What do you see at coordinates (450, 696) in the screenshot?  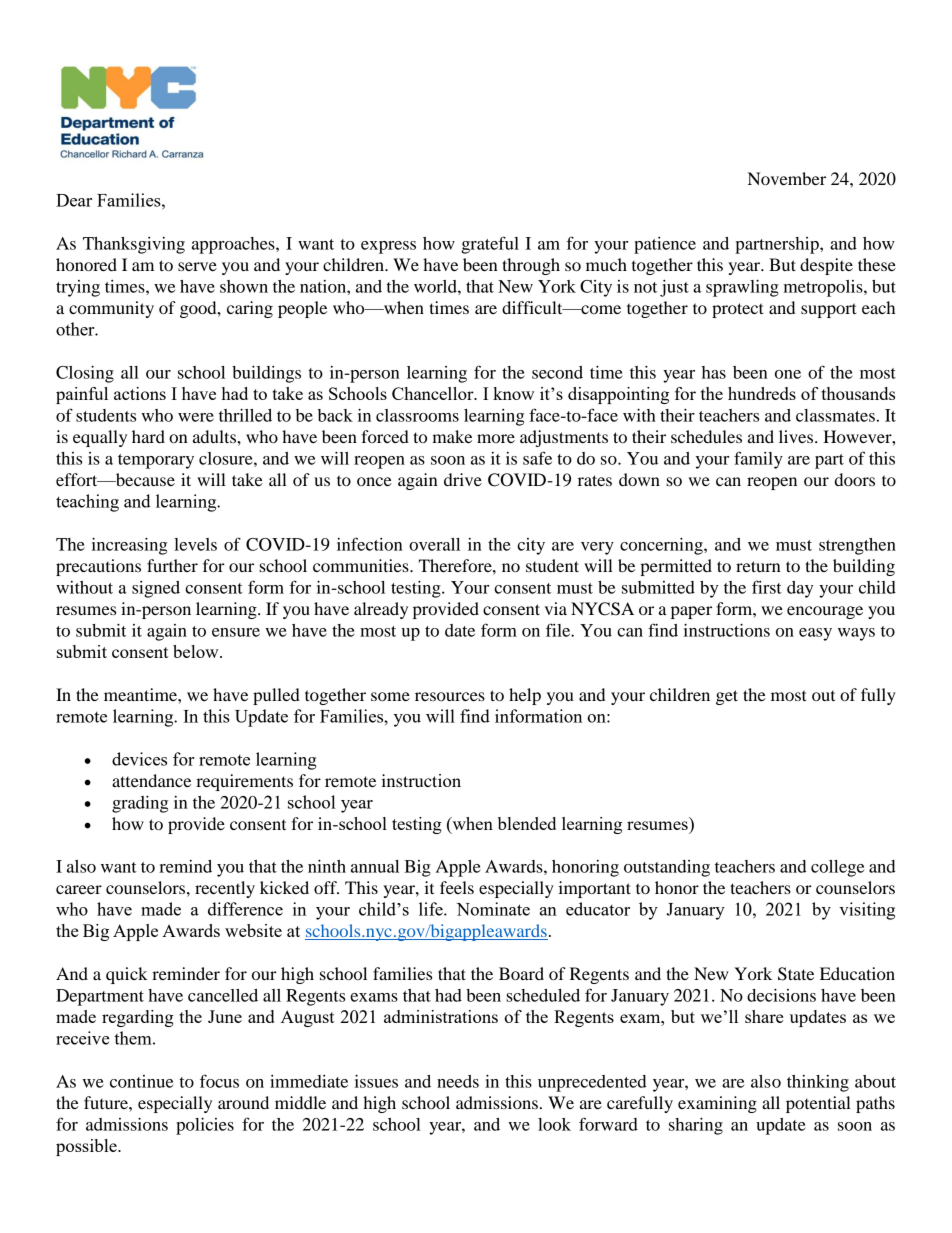 I see `resources` at bounding box center [450, 696].
